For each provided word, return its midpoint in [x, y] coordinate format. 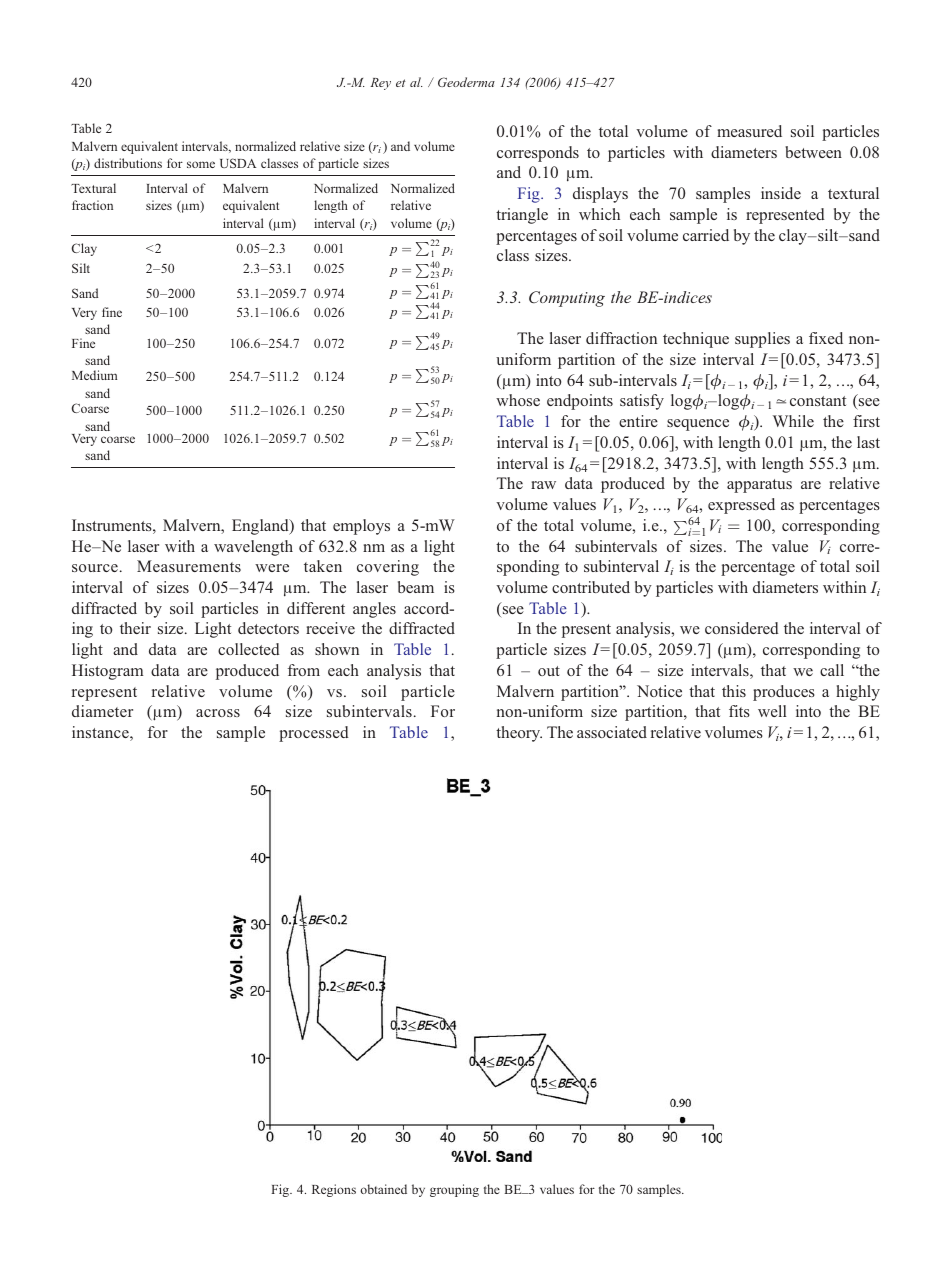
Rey [380, 84]
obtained [384, 1189]
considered [742, 628]
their [135, 628]
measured [749, 131]
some [201, 164]
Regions [334, 1190]
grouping [454, 1190]
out [549, 671]
